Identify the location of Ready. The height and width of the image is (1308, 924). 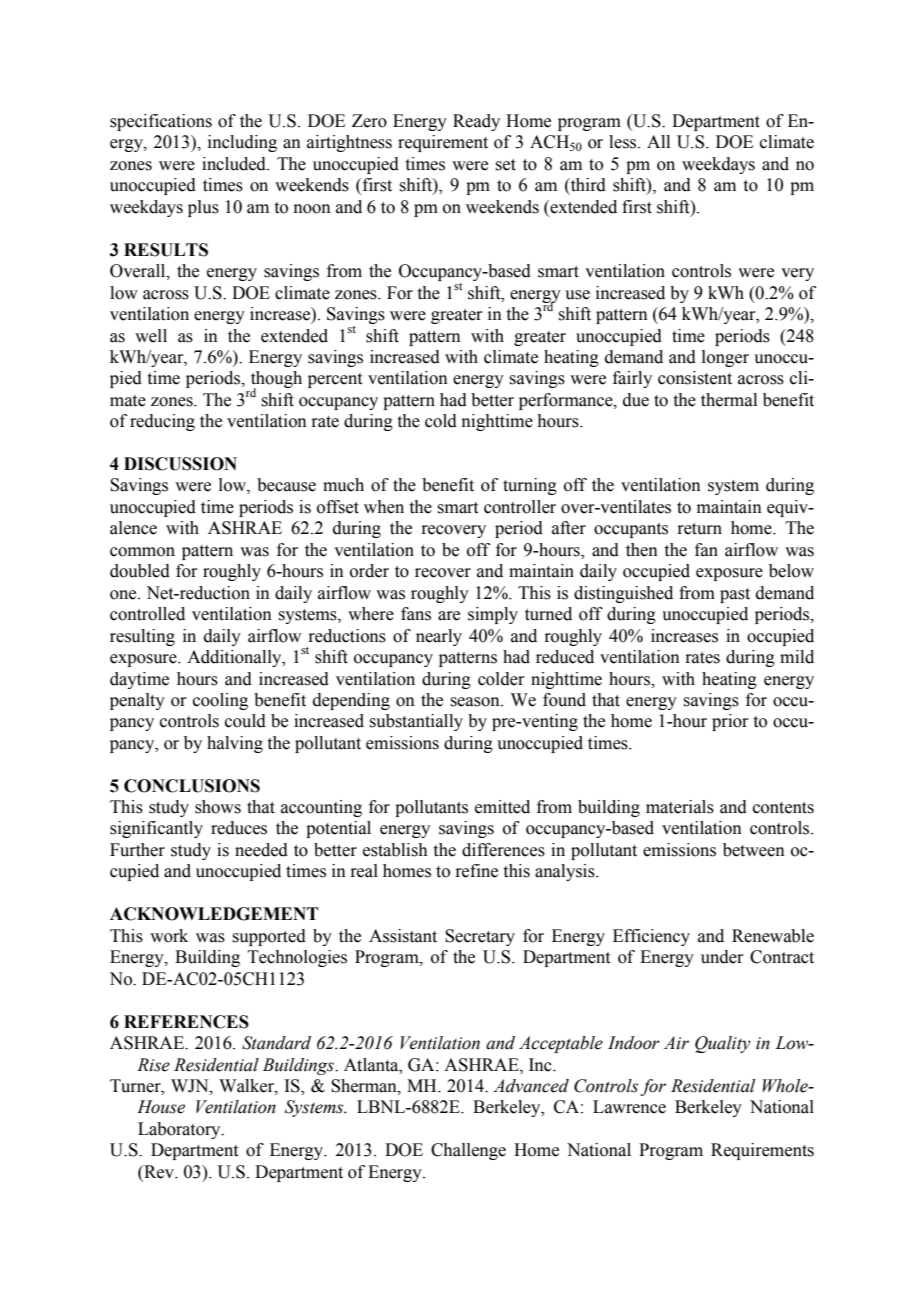
(476, 122).
